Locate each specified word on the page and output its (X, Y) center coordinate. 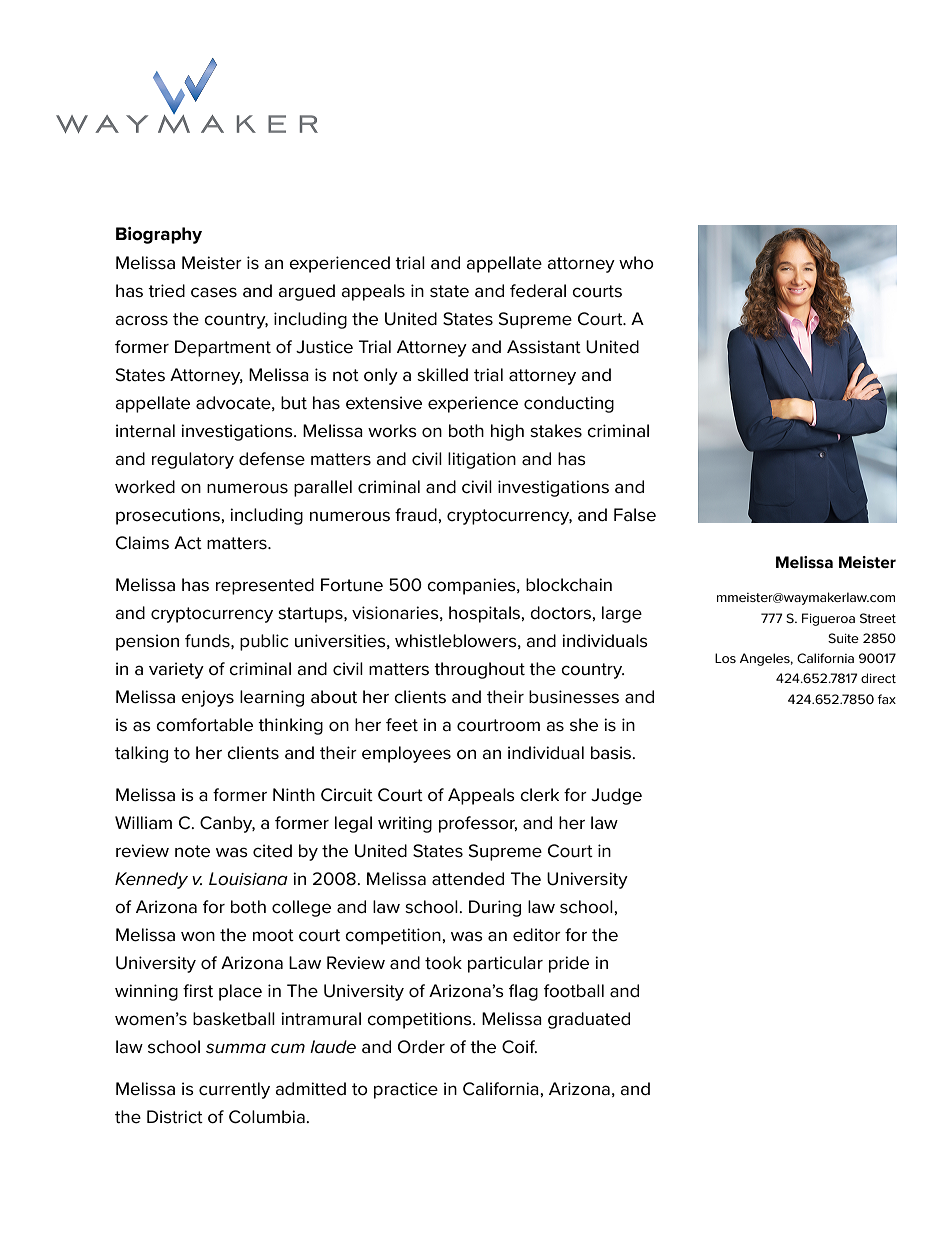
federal (538, 291)
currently (234, 1090)
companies (472, 586)
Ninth (294, 795)
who (636, 263)
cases (214, 292)
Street (878, 618)
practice (406, 1090)
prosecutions (169, 516)
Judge (616, 796)
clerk (539, 795)
